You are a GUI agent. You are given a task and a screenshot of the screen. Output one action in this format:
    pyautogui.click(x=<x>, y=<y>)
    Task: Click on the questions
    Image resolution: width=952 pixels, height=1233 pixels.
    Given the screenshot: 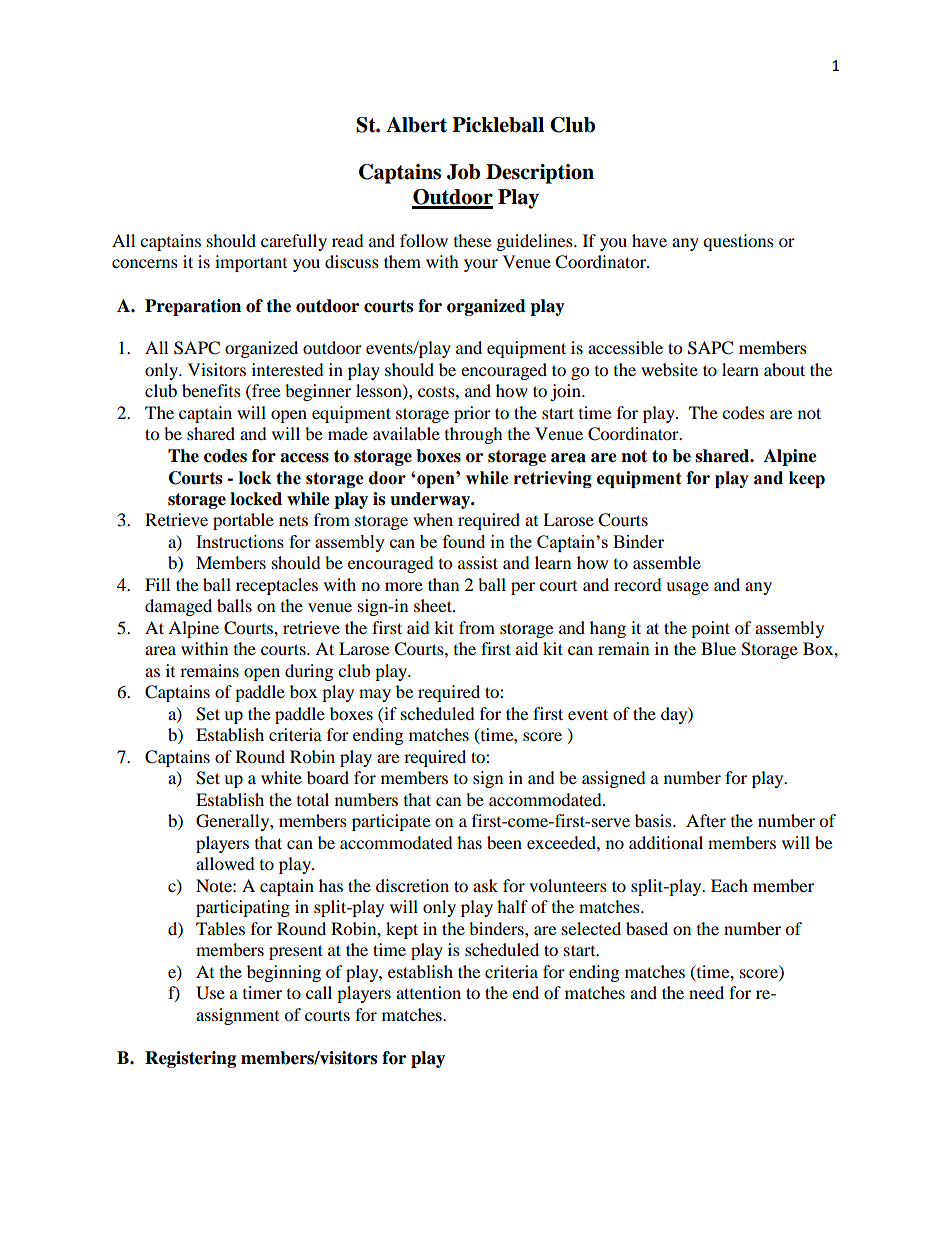 What is the action you would take?
    pyautogui.click(x=738, y=242)
